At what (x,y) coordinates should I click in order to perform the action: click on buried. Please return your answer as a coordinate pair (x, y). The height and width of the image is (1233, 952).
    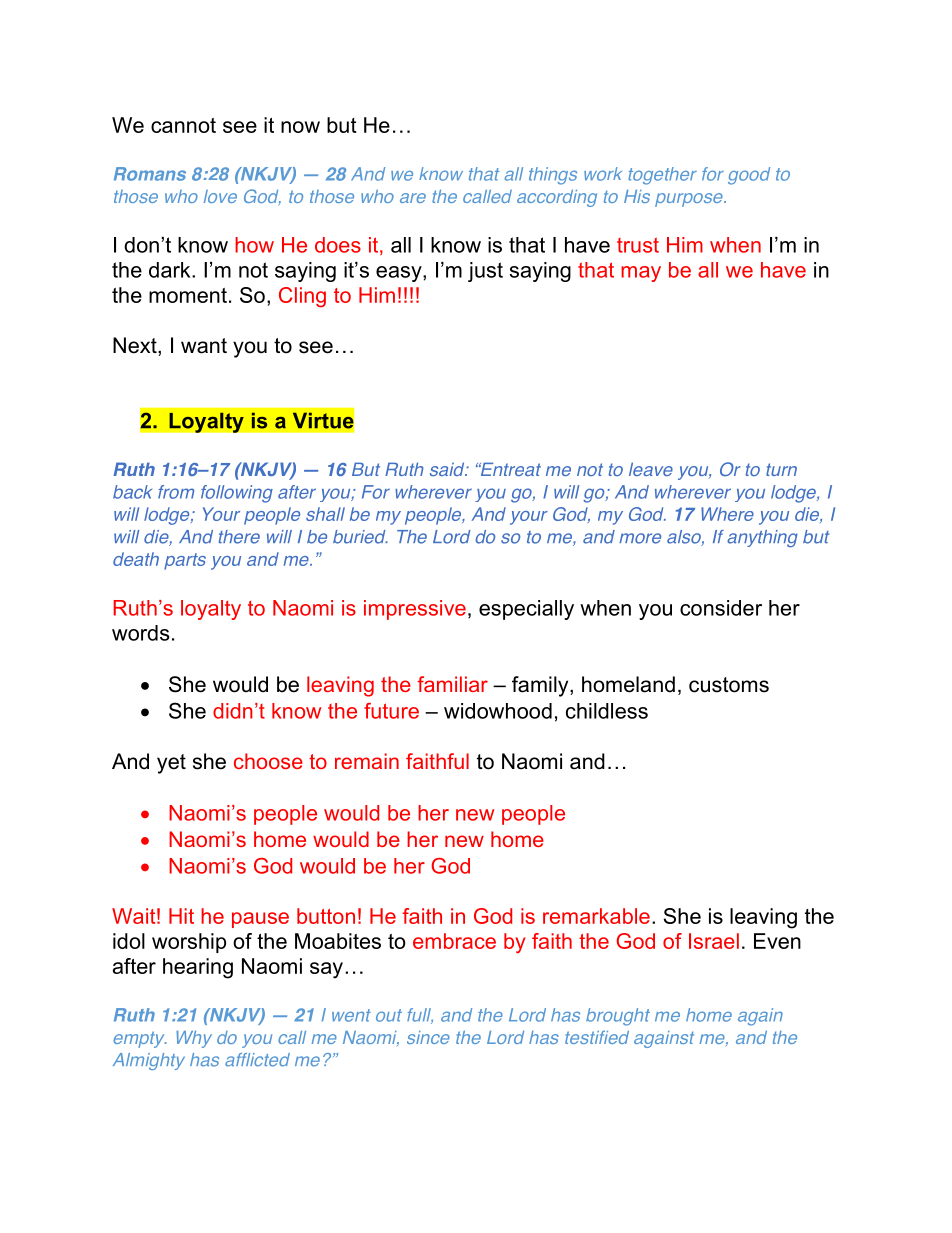
    Looking at the image, I should click on (360, 537).
